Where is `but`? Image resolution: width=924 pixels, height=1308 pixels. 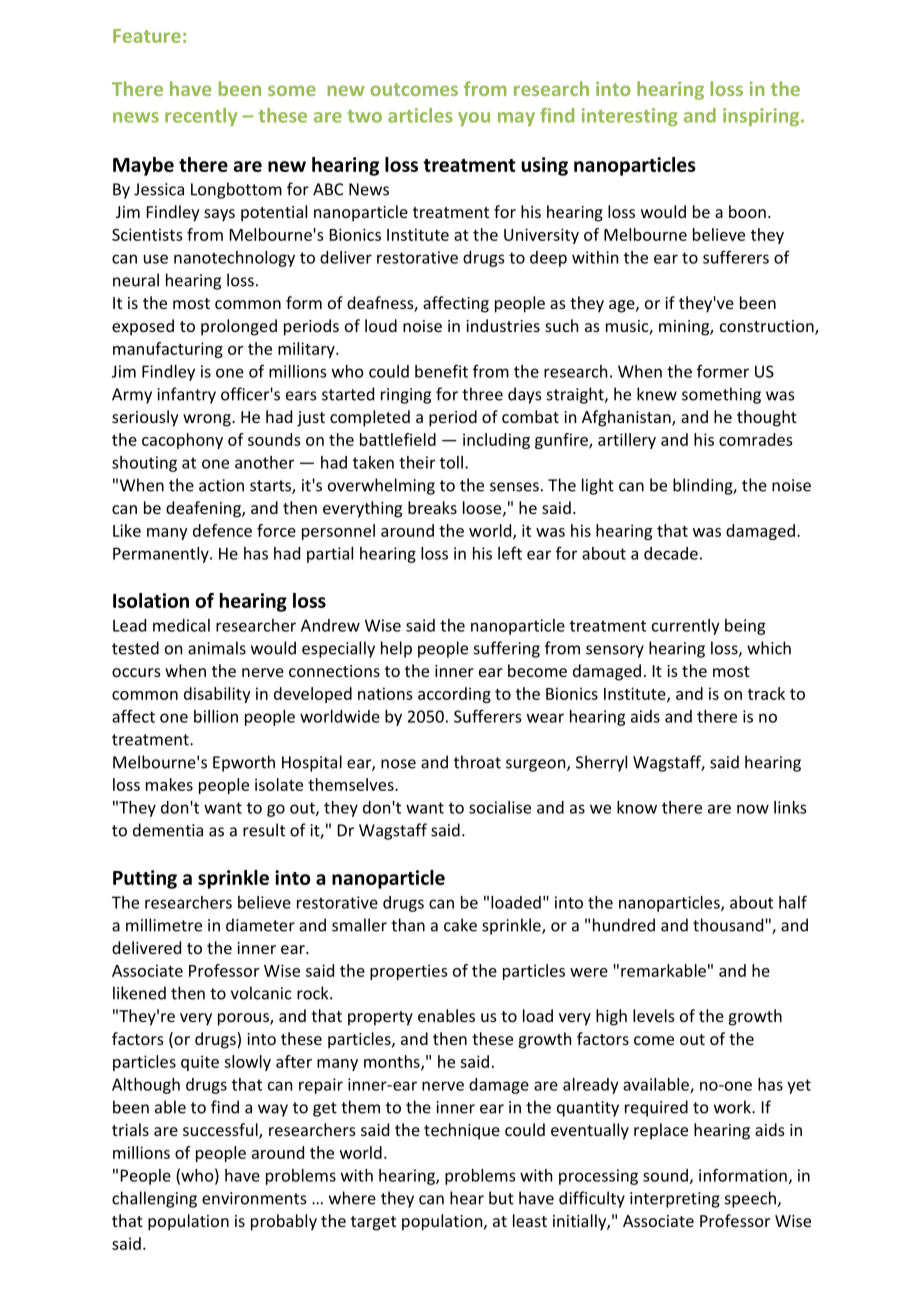
but is located at coordinates (501, 1198).
